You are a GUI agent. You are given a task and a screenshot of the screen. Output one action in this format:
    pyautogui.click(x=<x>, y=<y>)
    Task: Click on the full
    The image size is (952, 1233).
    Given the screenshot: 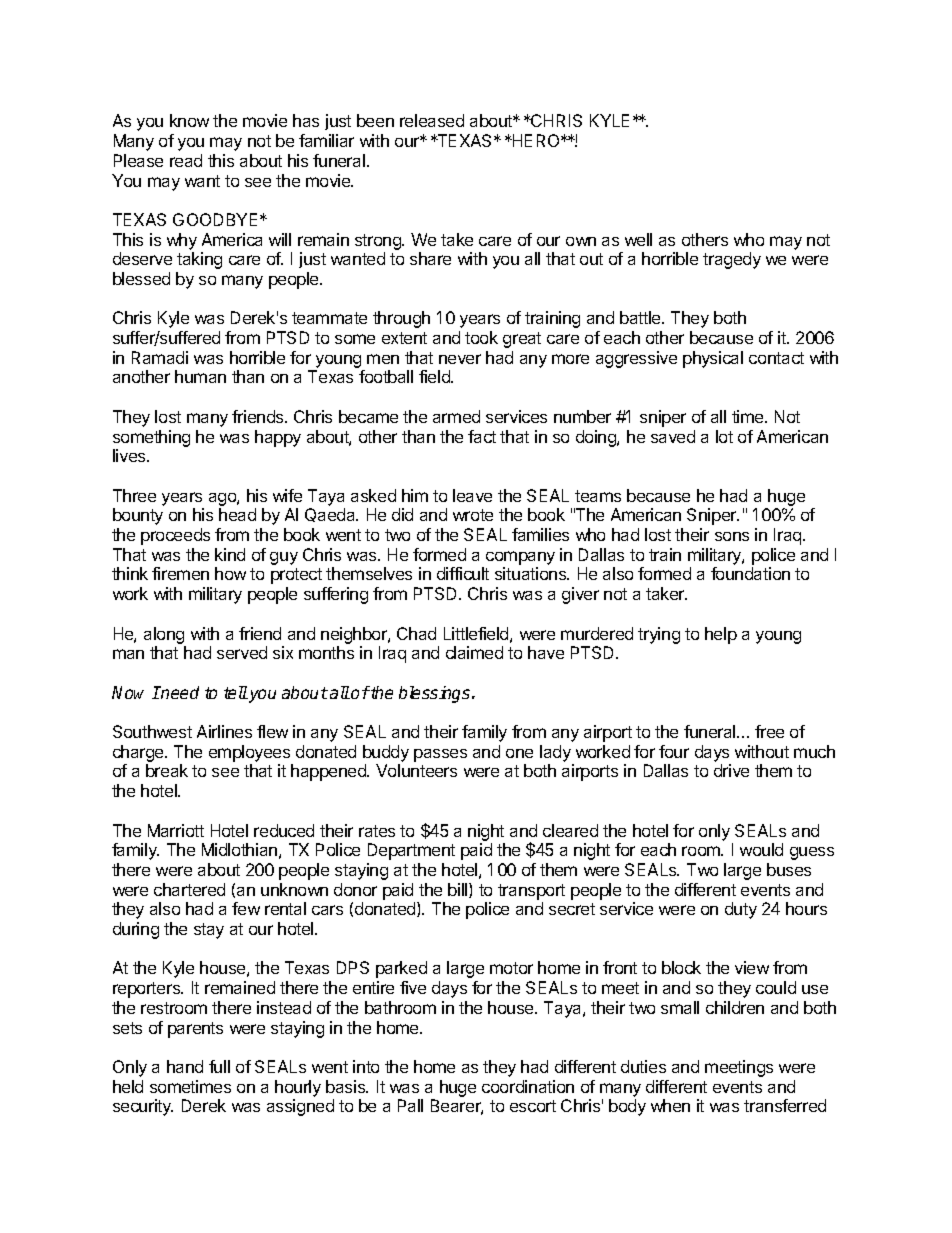 What is the action you would take?
    pyautogui.click(x=219, y=1066)
